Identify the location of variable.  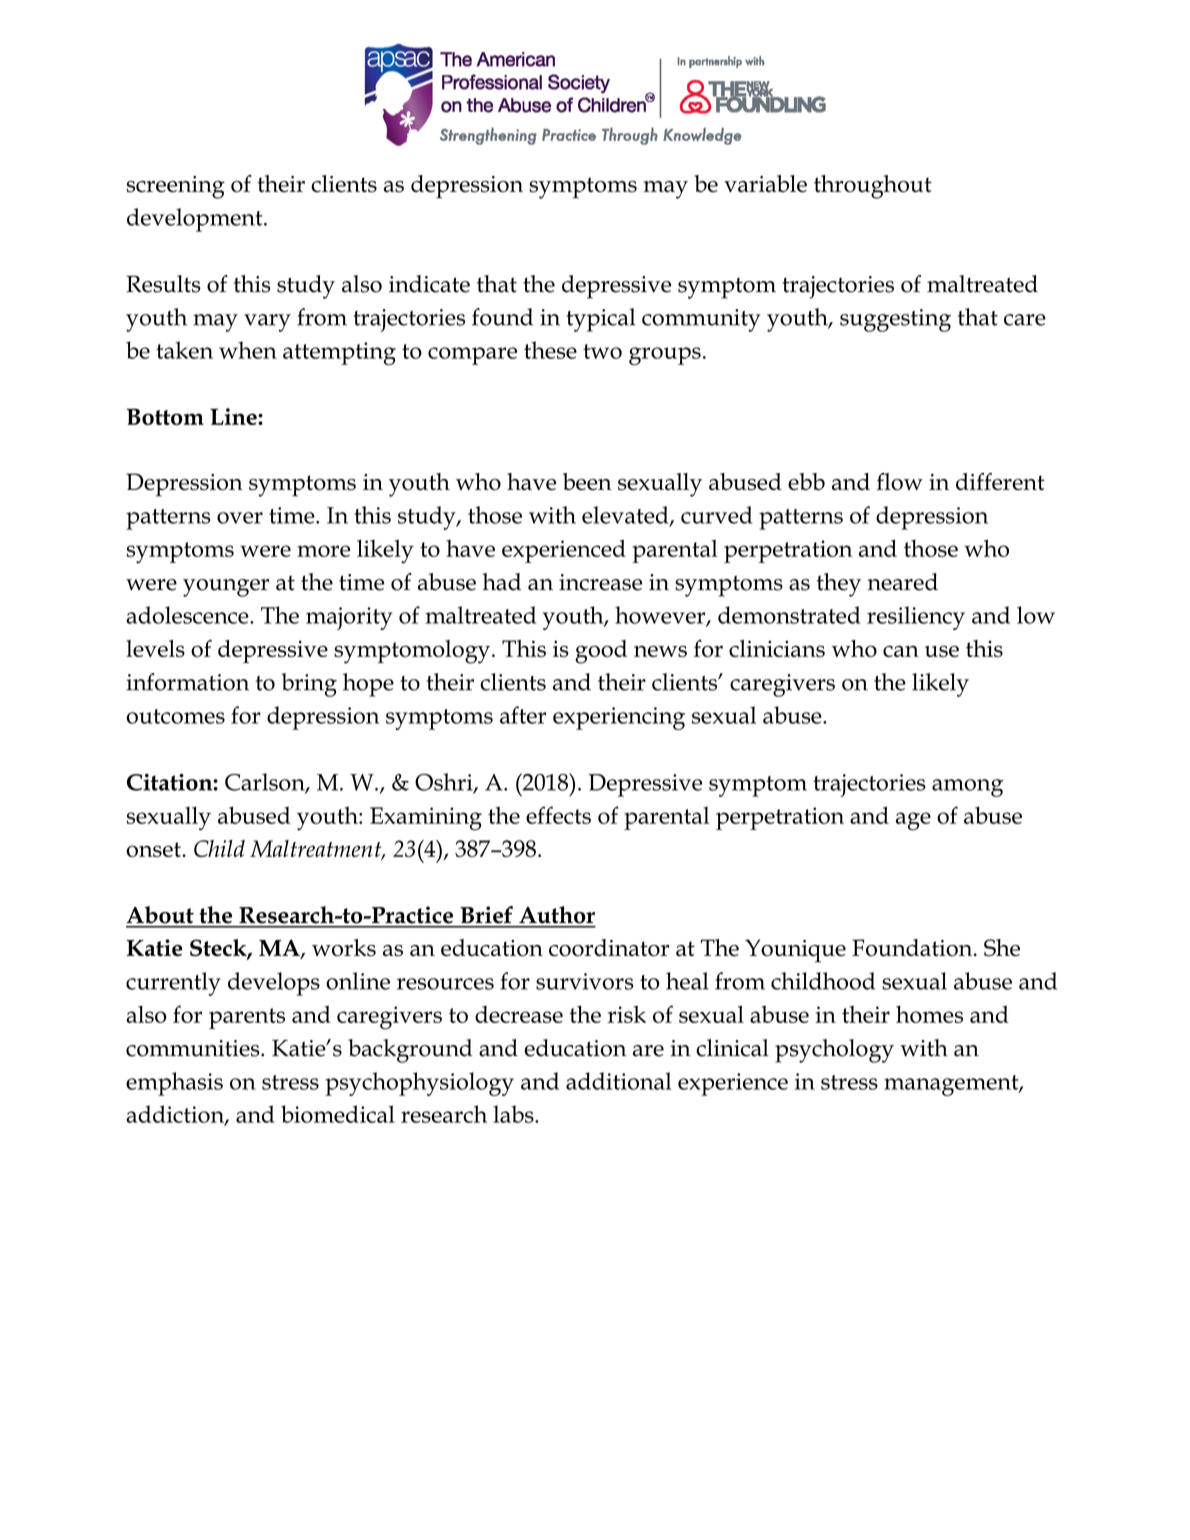
(765, 184).
